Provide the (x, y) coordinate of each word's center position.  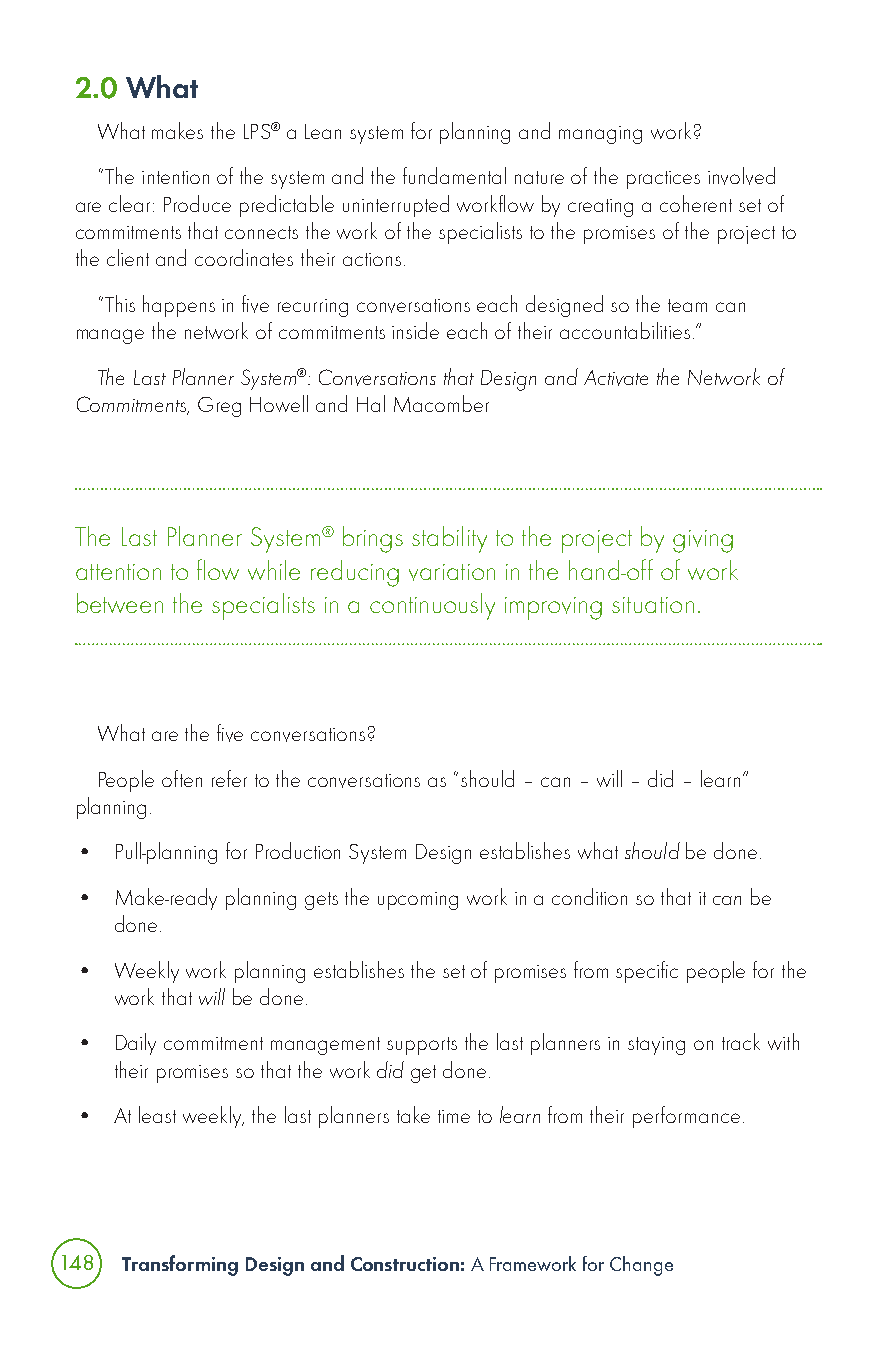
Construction (405, 1264)
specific (647, 972)
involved (741, 176)
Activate (616, 378)
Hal (371, 403)
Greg (219, 407)
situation (653, 605)
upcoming (418, 901)
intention (175, 177)
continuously (432, 606)
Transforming (180, 1265)
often (182, 778)
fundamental (454, 175)
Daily (136, 1044)
